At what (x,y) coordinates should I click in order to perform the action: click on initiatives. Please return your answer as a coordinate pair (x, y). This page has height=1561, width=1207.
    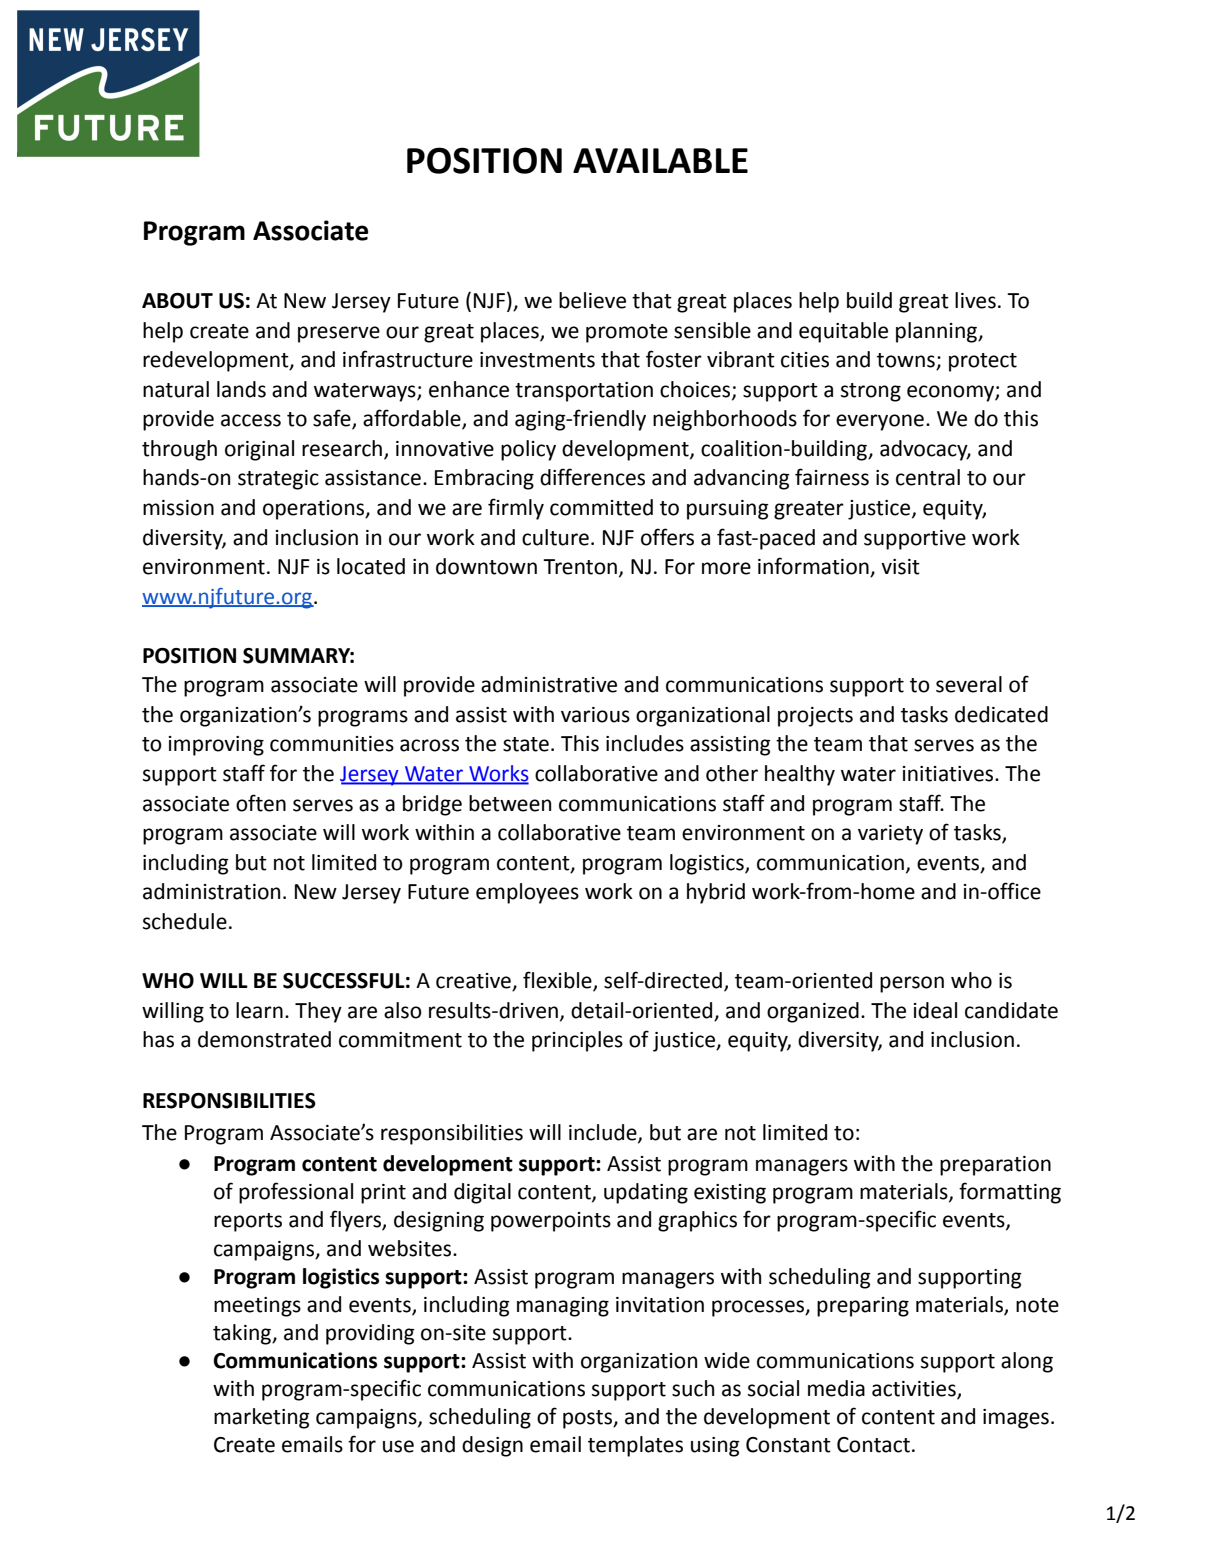
    Looking at the image, I should click on (949, 774).
